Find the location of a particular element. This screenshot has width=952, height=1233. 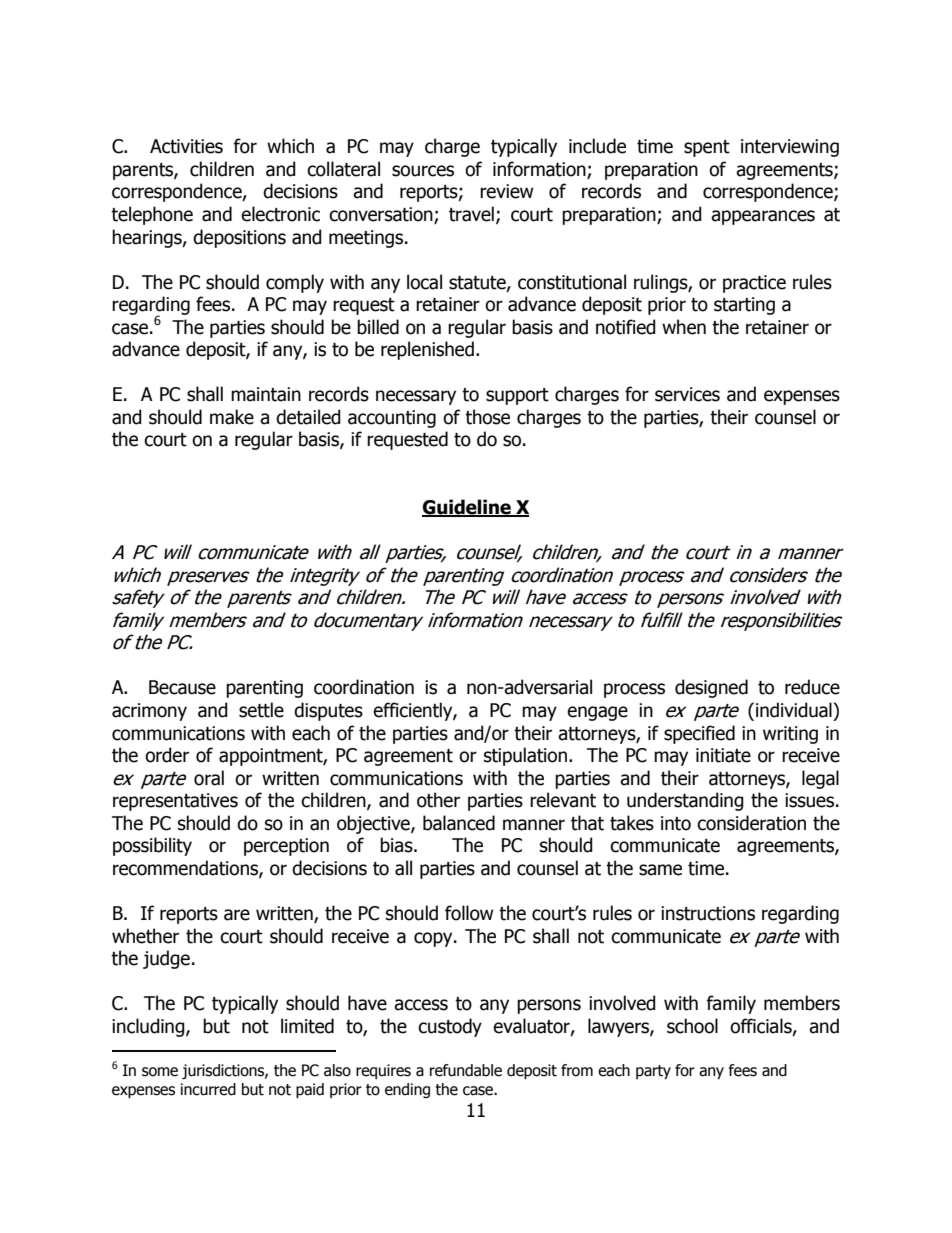

Because is located at coordinates (182, 687).
